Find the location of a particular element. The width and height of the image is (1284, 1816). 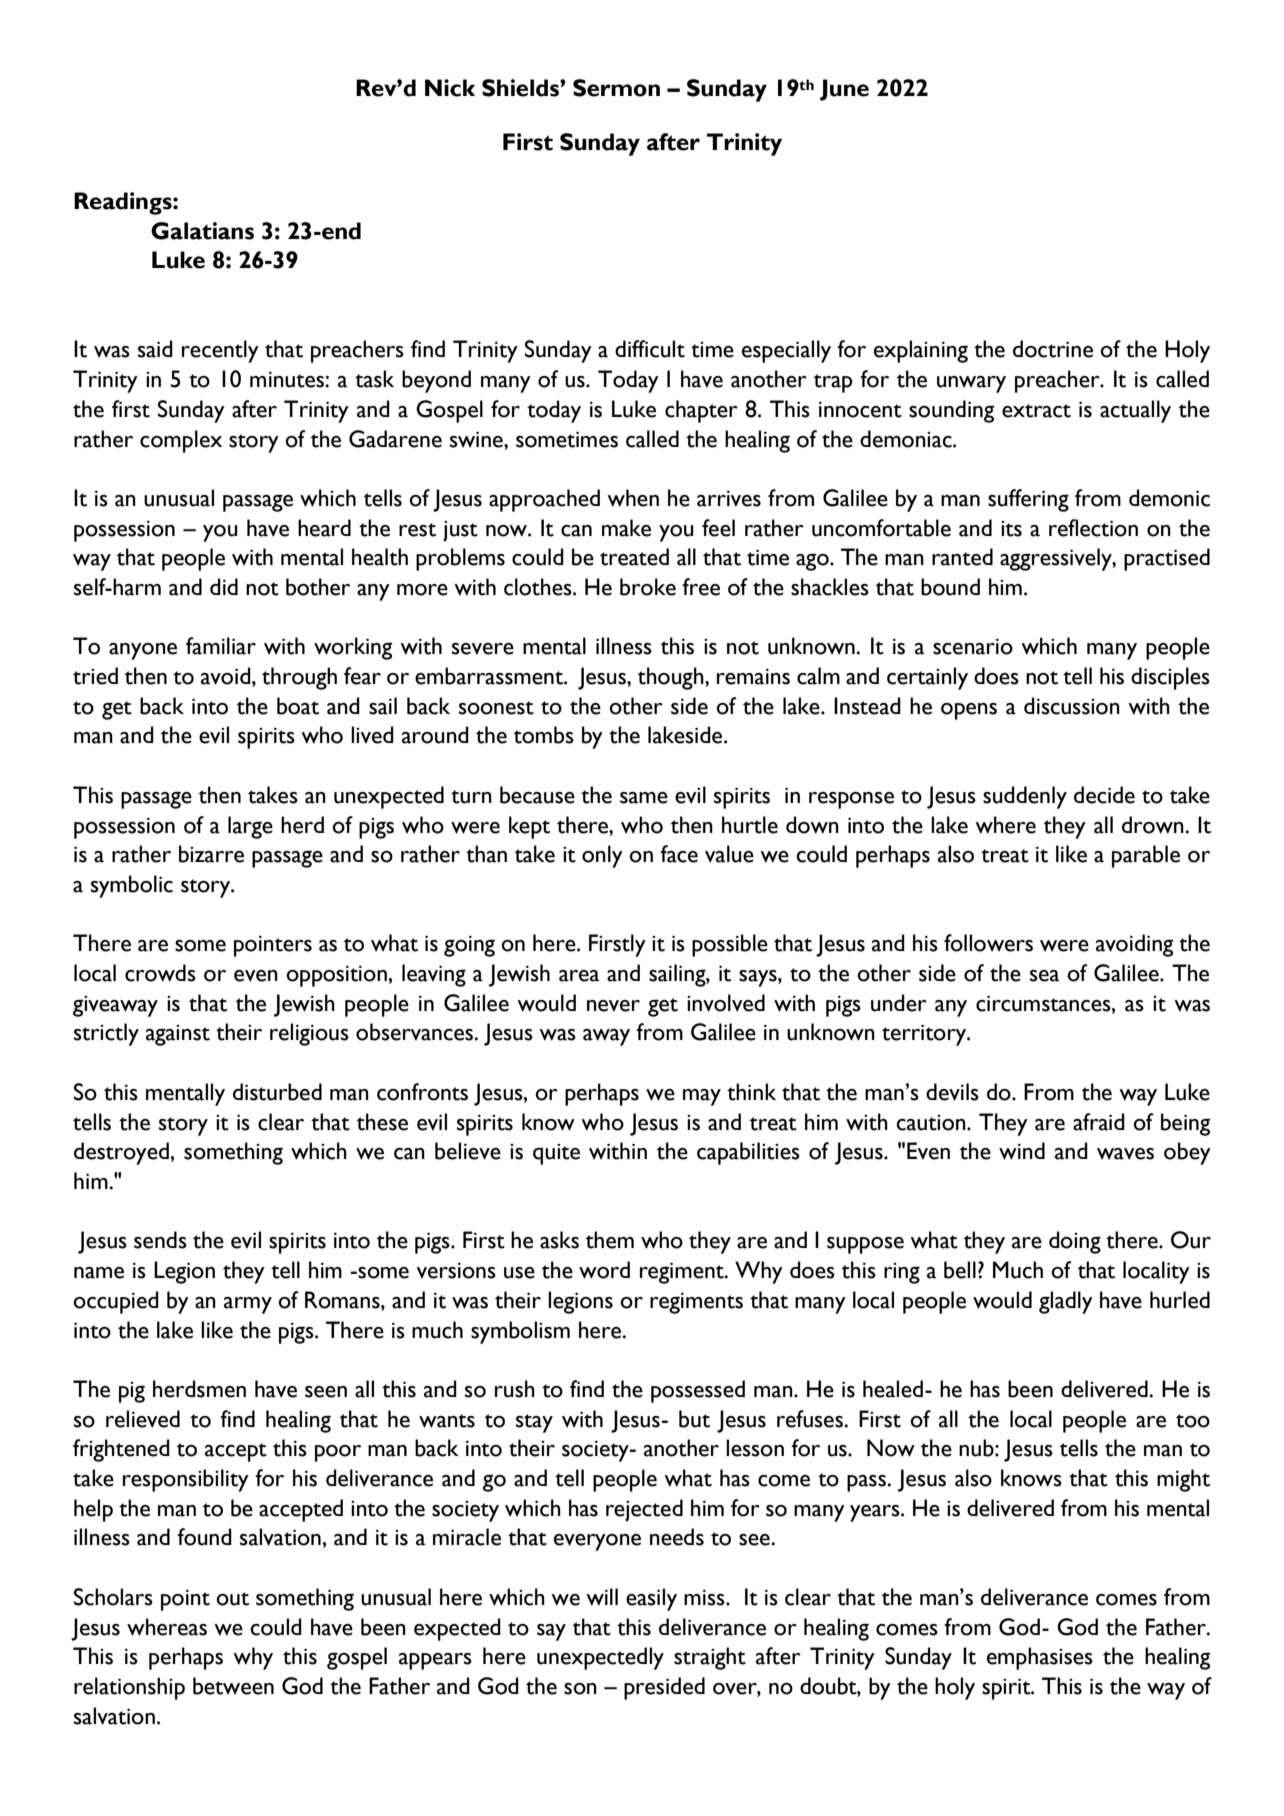

Galatians is located at coordinates (202, 231).
